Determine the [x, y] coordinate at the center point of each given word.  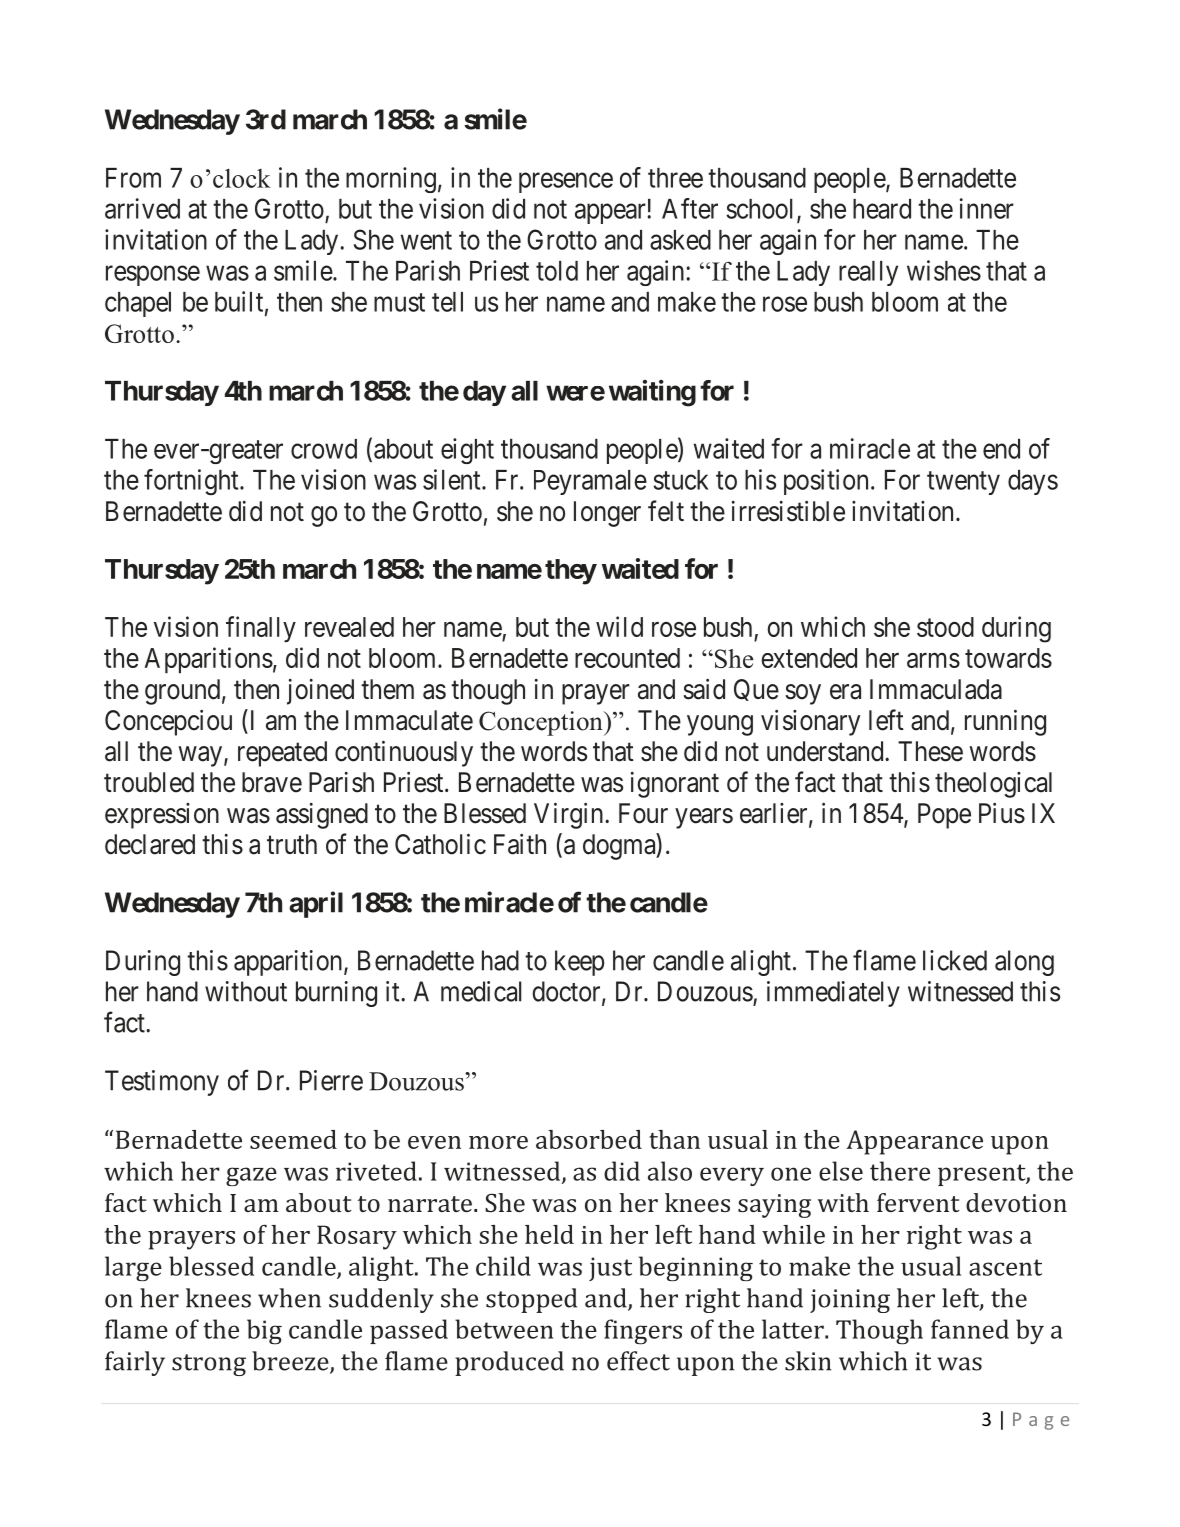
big [264, 1332]
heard [882, 209]
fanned [970, 1329]
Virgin [570, 815]
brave [272, 782]
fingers [643, 1332]
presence [566, 183]
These [930, 751]
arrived [142, 208]
